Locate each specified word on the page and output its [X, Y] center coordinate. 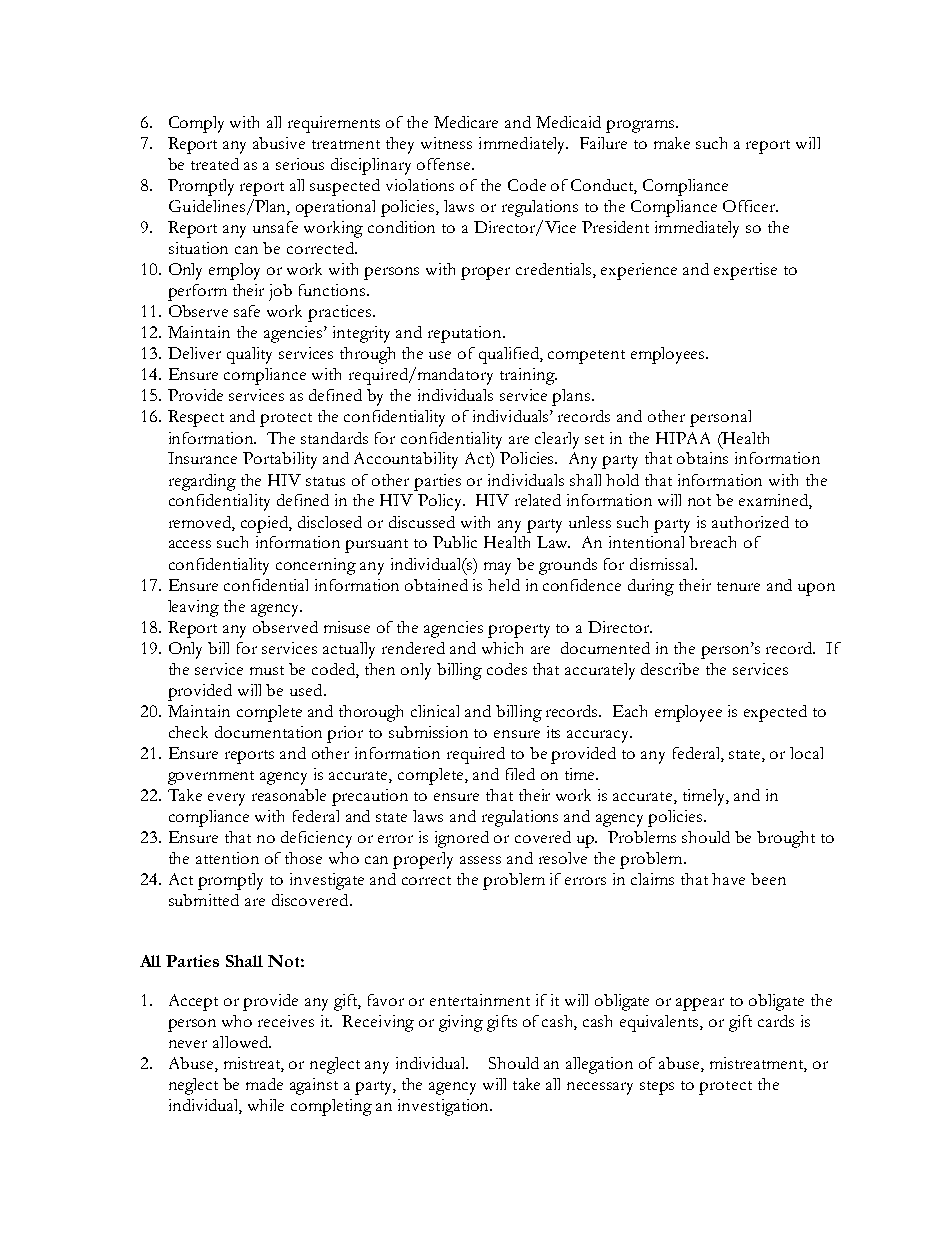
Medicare [466, 122]
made [264, 1084]
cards [776, 1021]
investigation [445, 1107]
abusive [279, 143]
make [672, 143]
